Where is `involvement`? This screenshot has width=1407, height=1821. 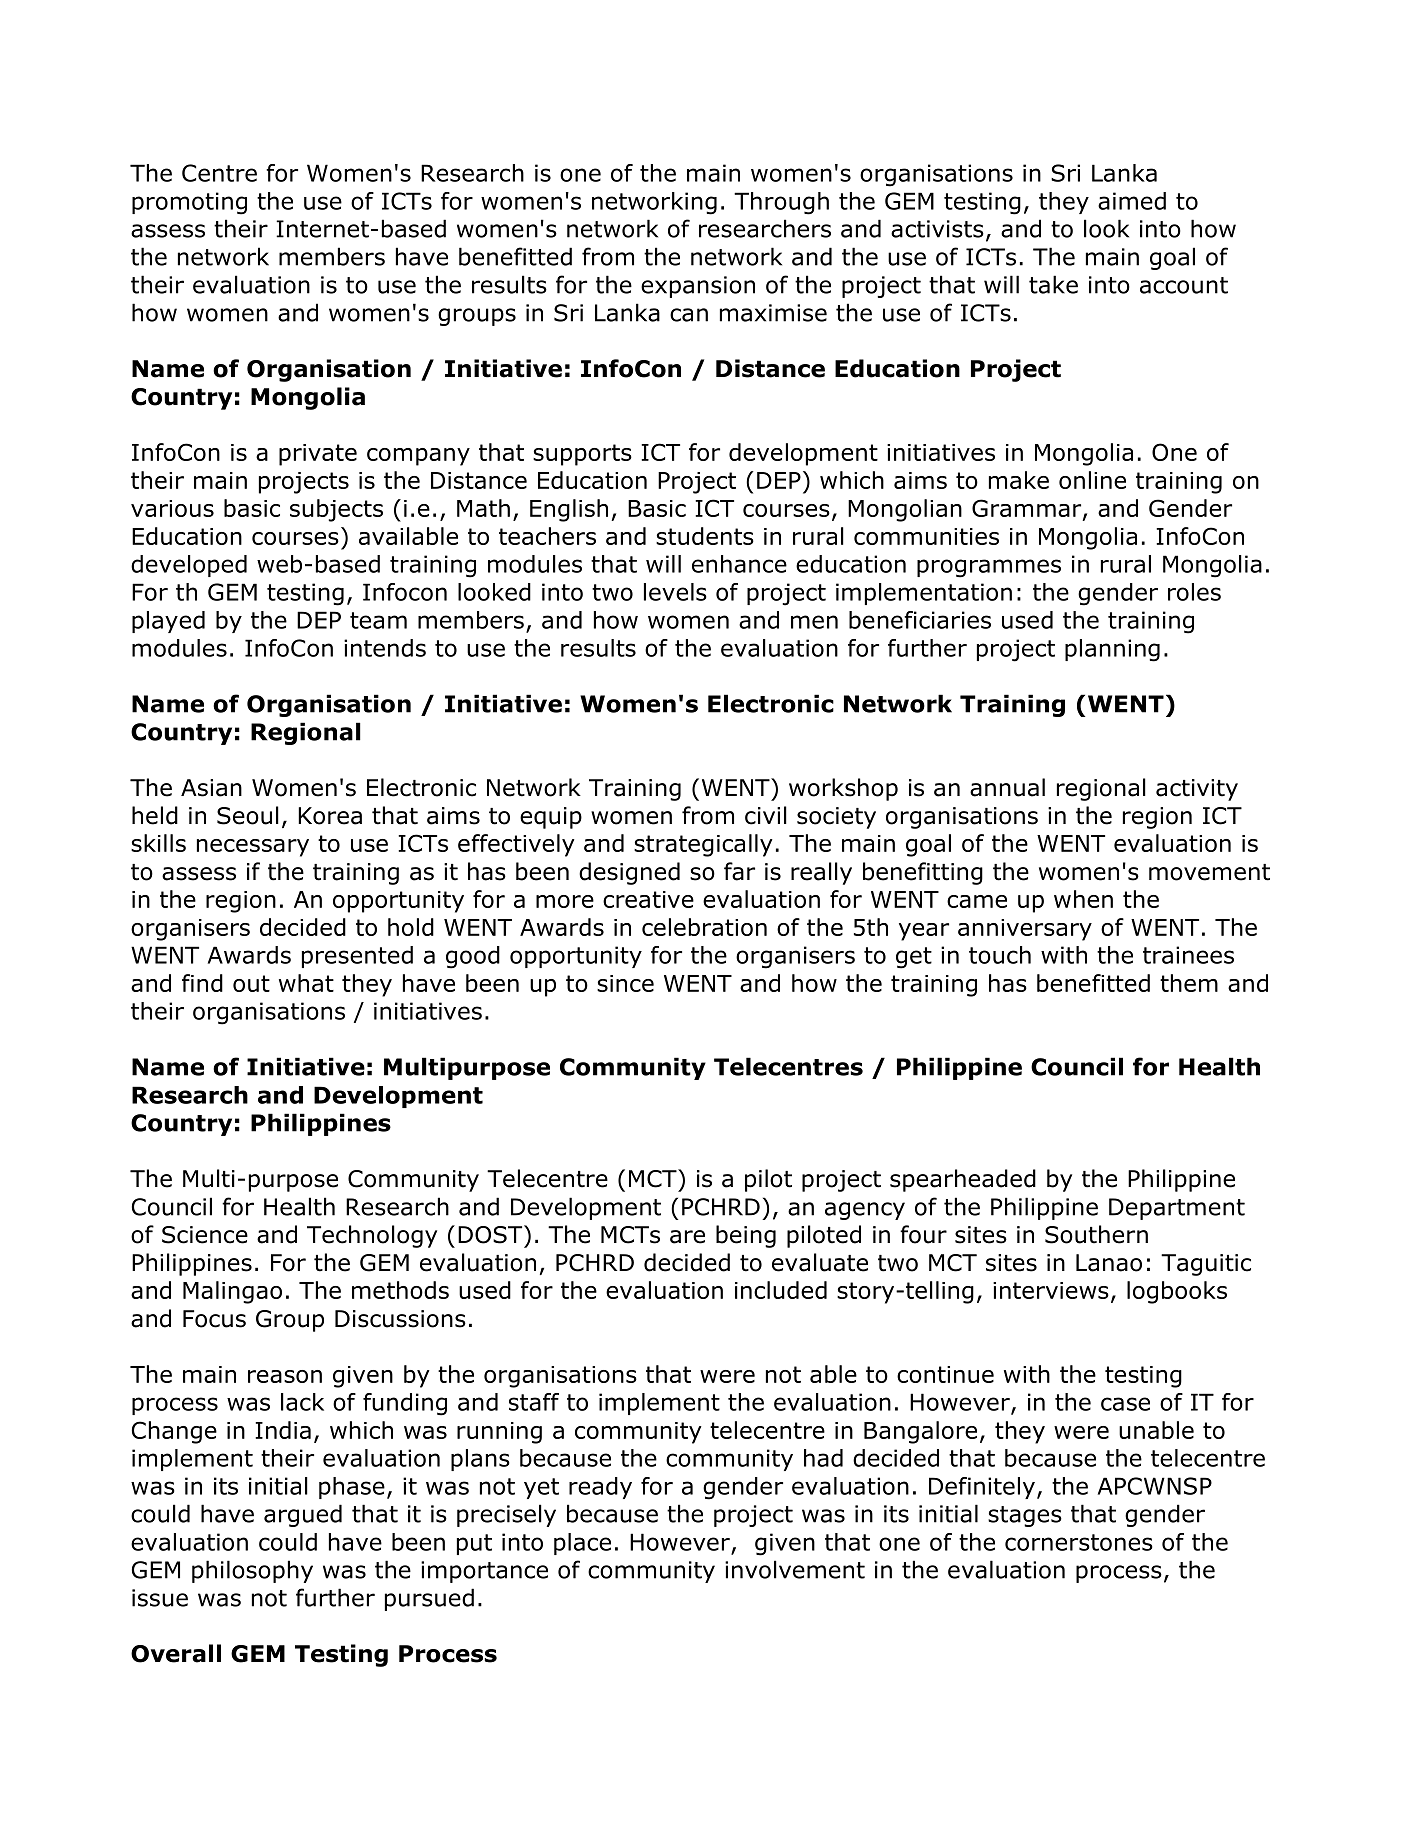
involvement is located at coordinates (795, 1569).
